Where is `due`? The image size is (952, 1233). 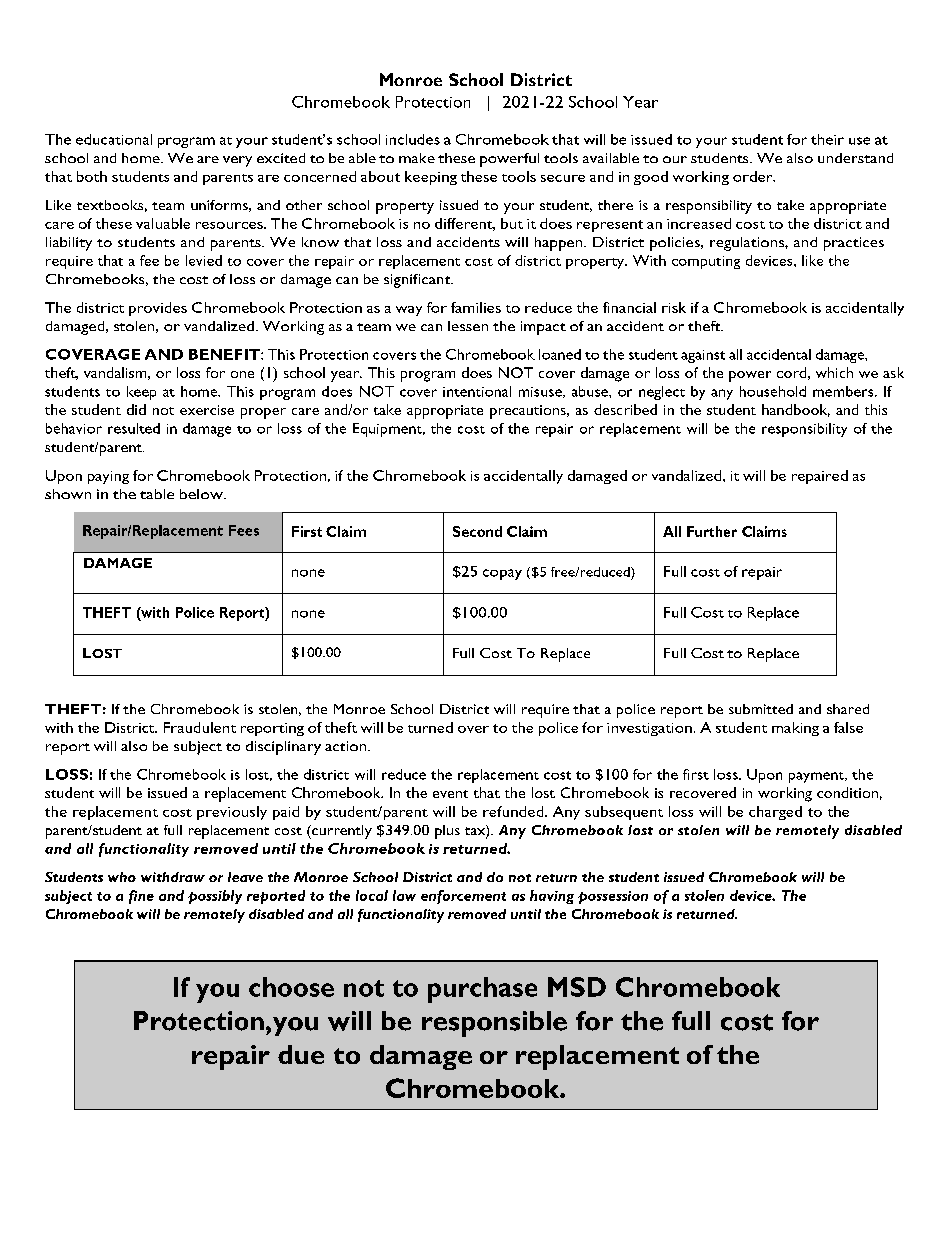 due is located at coordinates (301, 1054).
